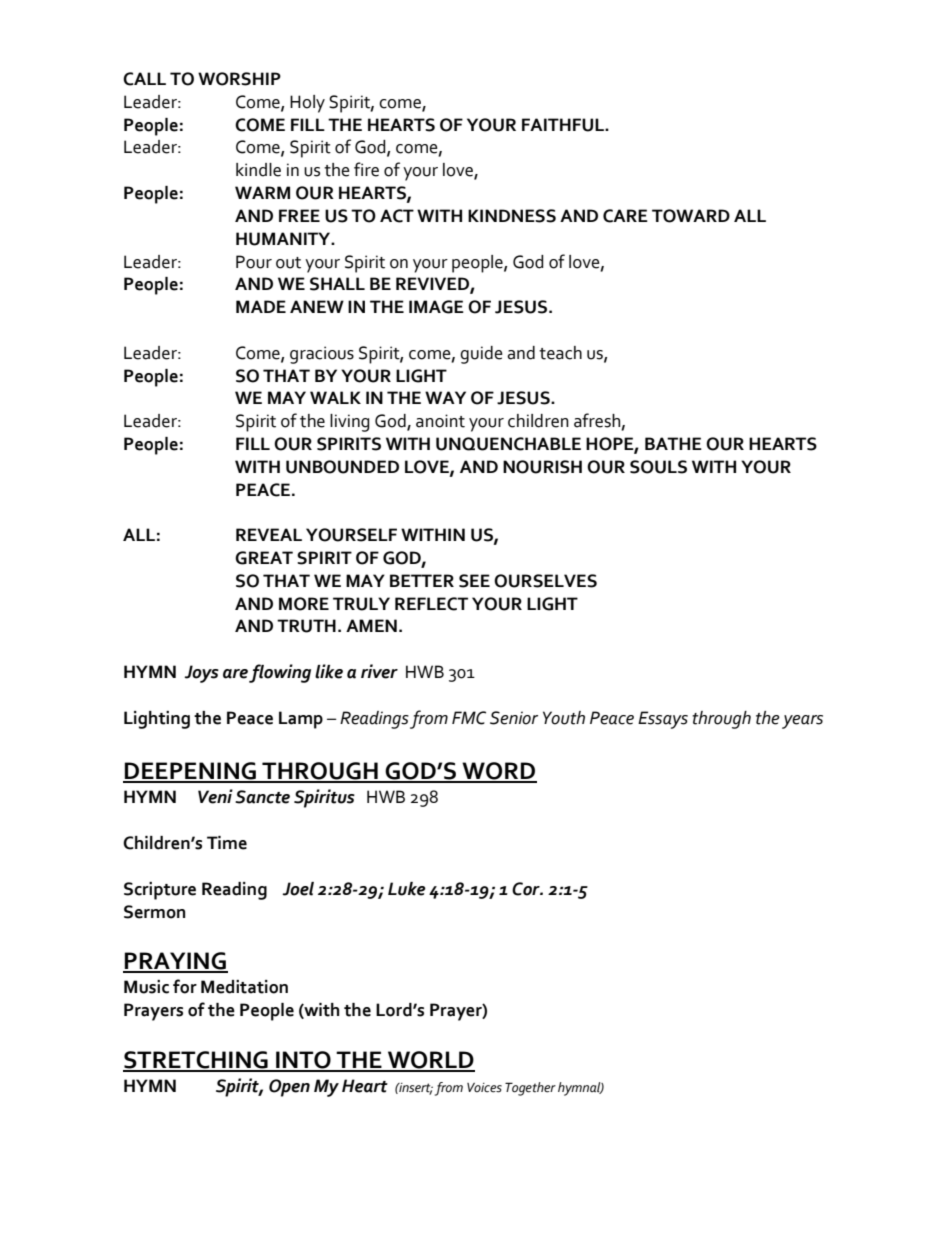 This screenshot has width=952, height=1233. I want to click on FAITHFUL, so click(564, 125).
